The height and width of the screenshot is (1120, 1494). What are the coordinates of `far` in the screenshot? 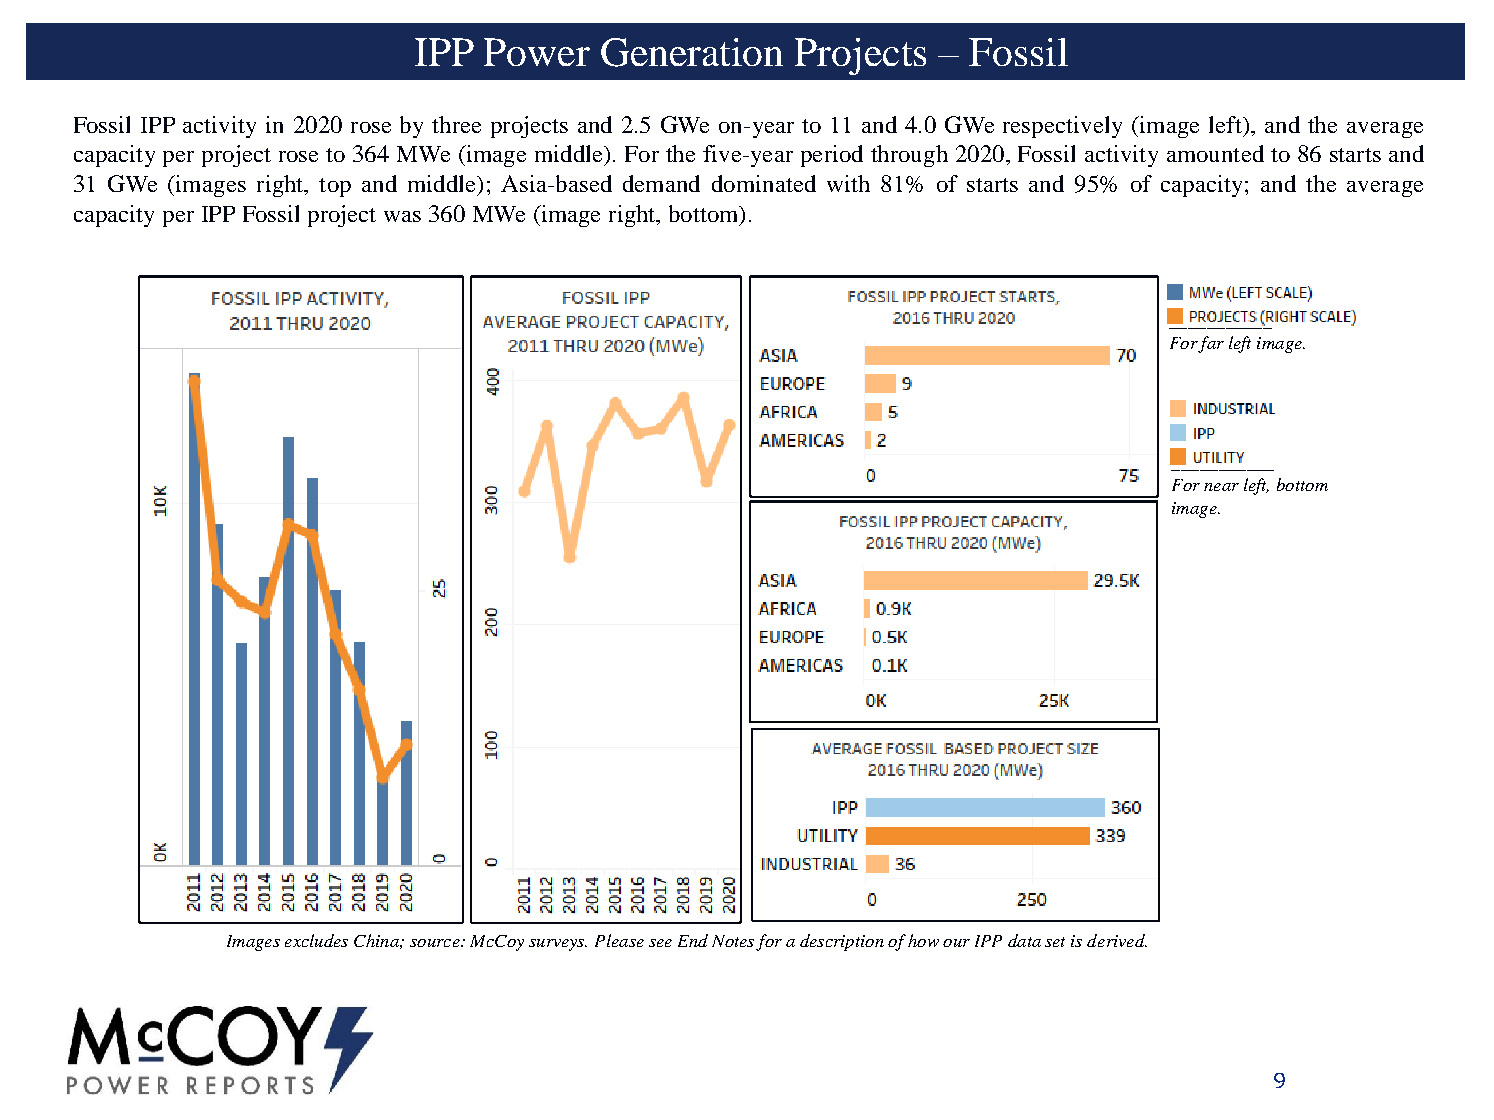 It's located at (1211, 344).
